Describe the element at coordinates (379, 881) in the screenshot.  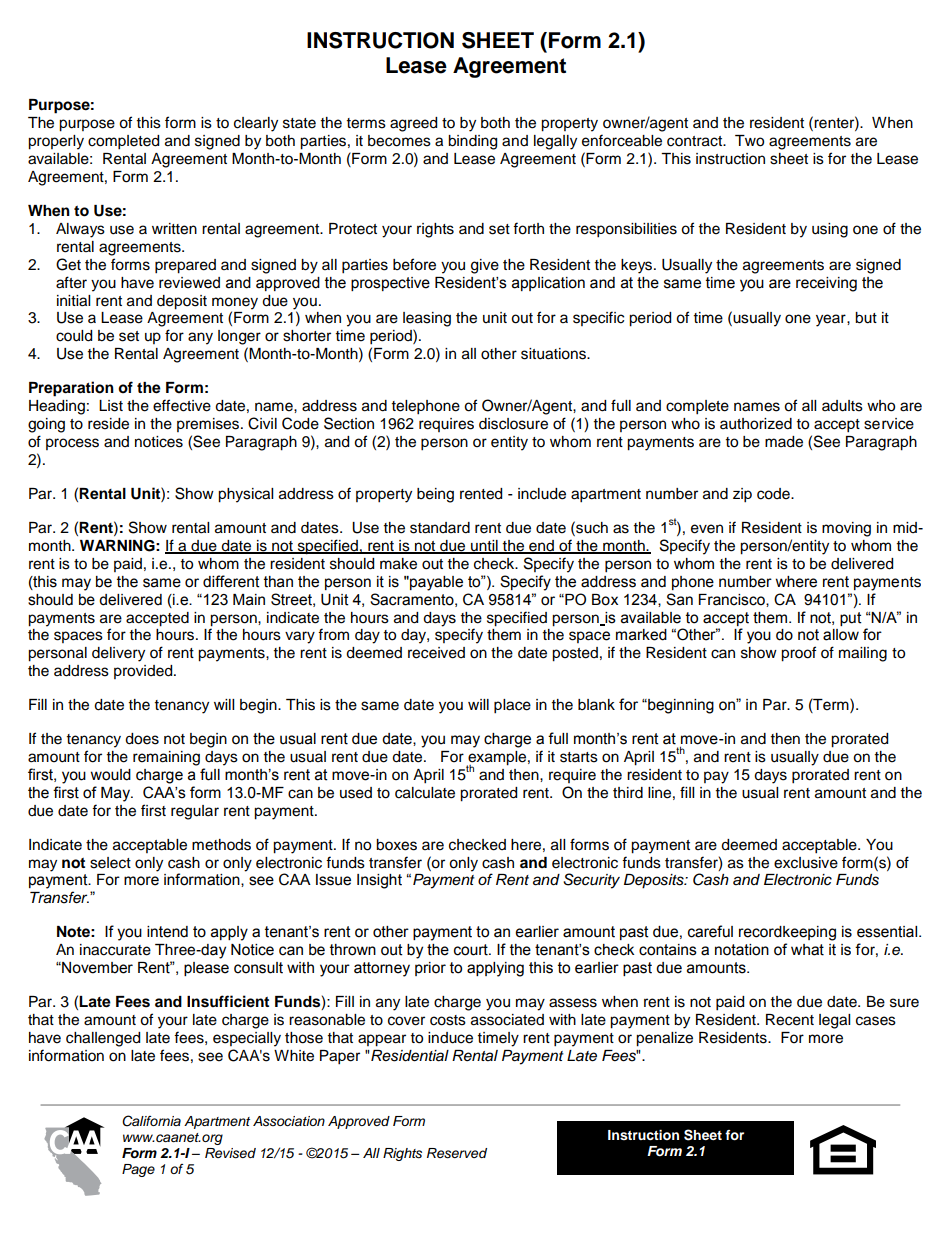
I see `Insight` at that location.
